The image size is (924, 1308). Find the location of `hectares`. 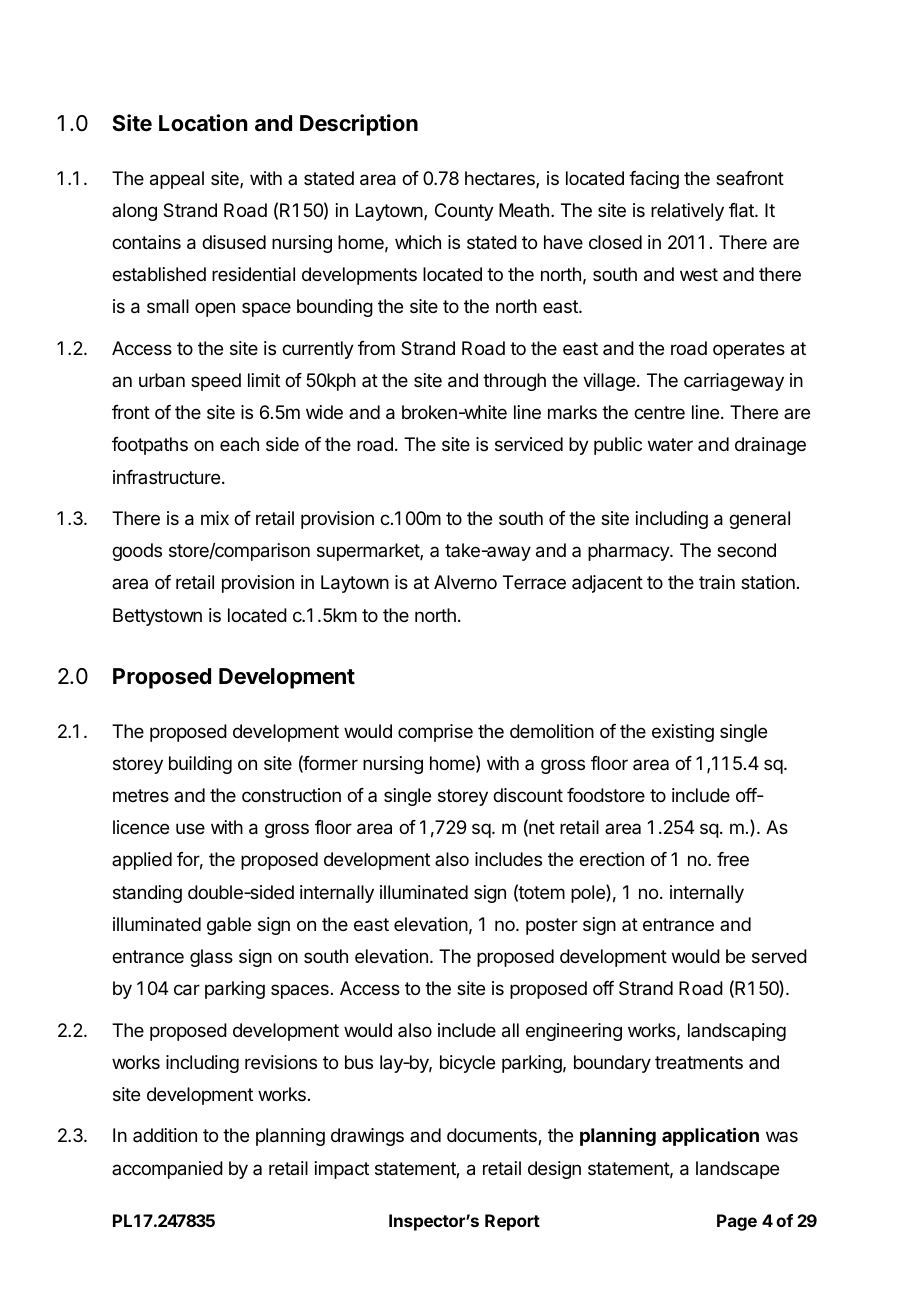

hectares is located at coordinates (501, 179).
